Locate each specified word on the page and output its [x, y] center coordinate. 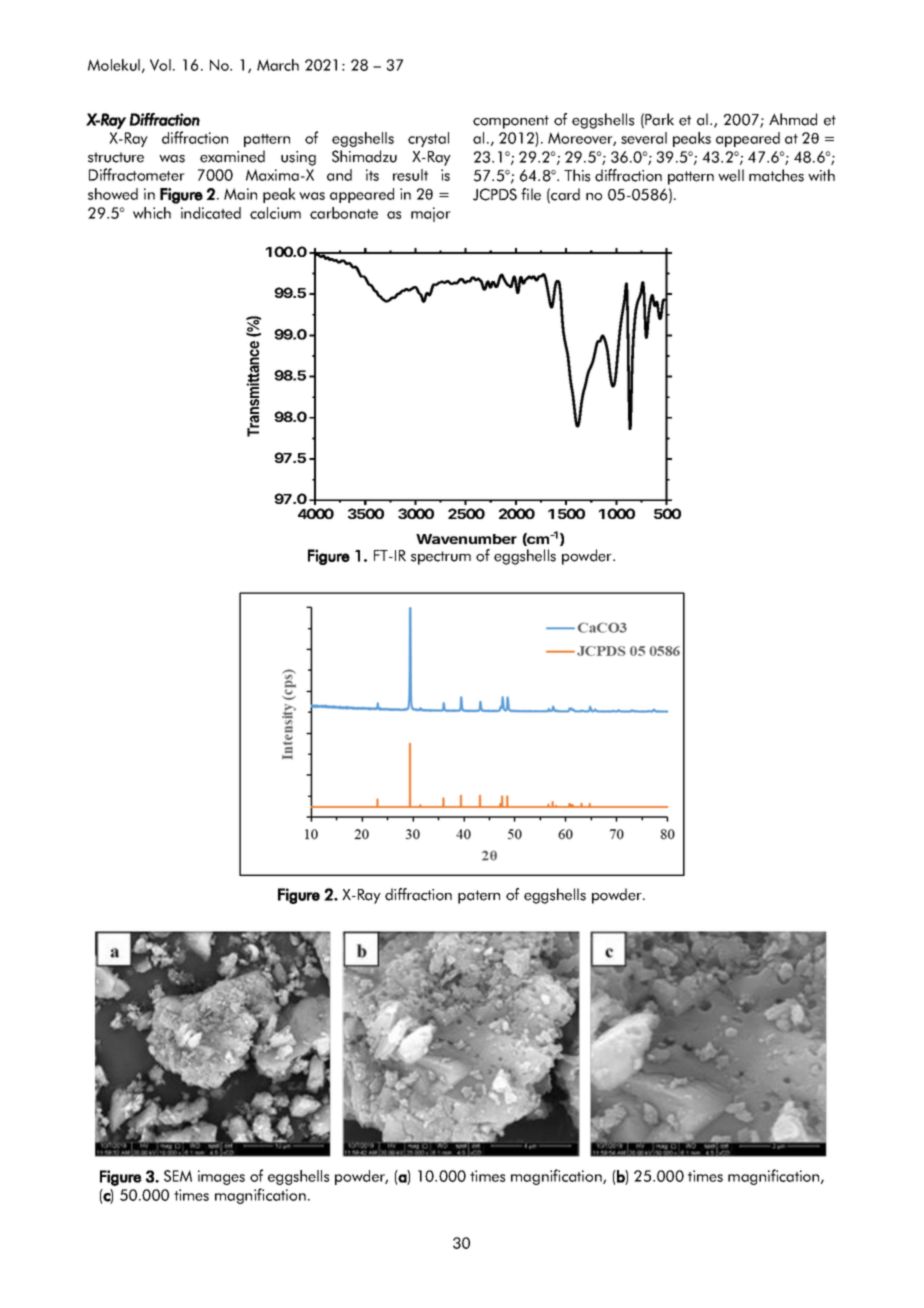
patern [479, 897]
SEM [178, 1176]
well [731, 175]
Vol [160, 65]
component [511, 122]
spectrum [441, 558]
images [221, 1177]
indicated [211, 213]
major [431, 214]
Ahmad [793, 119]
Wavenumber [466, 539]
